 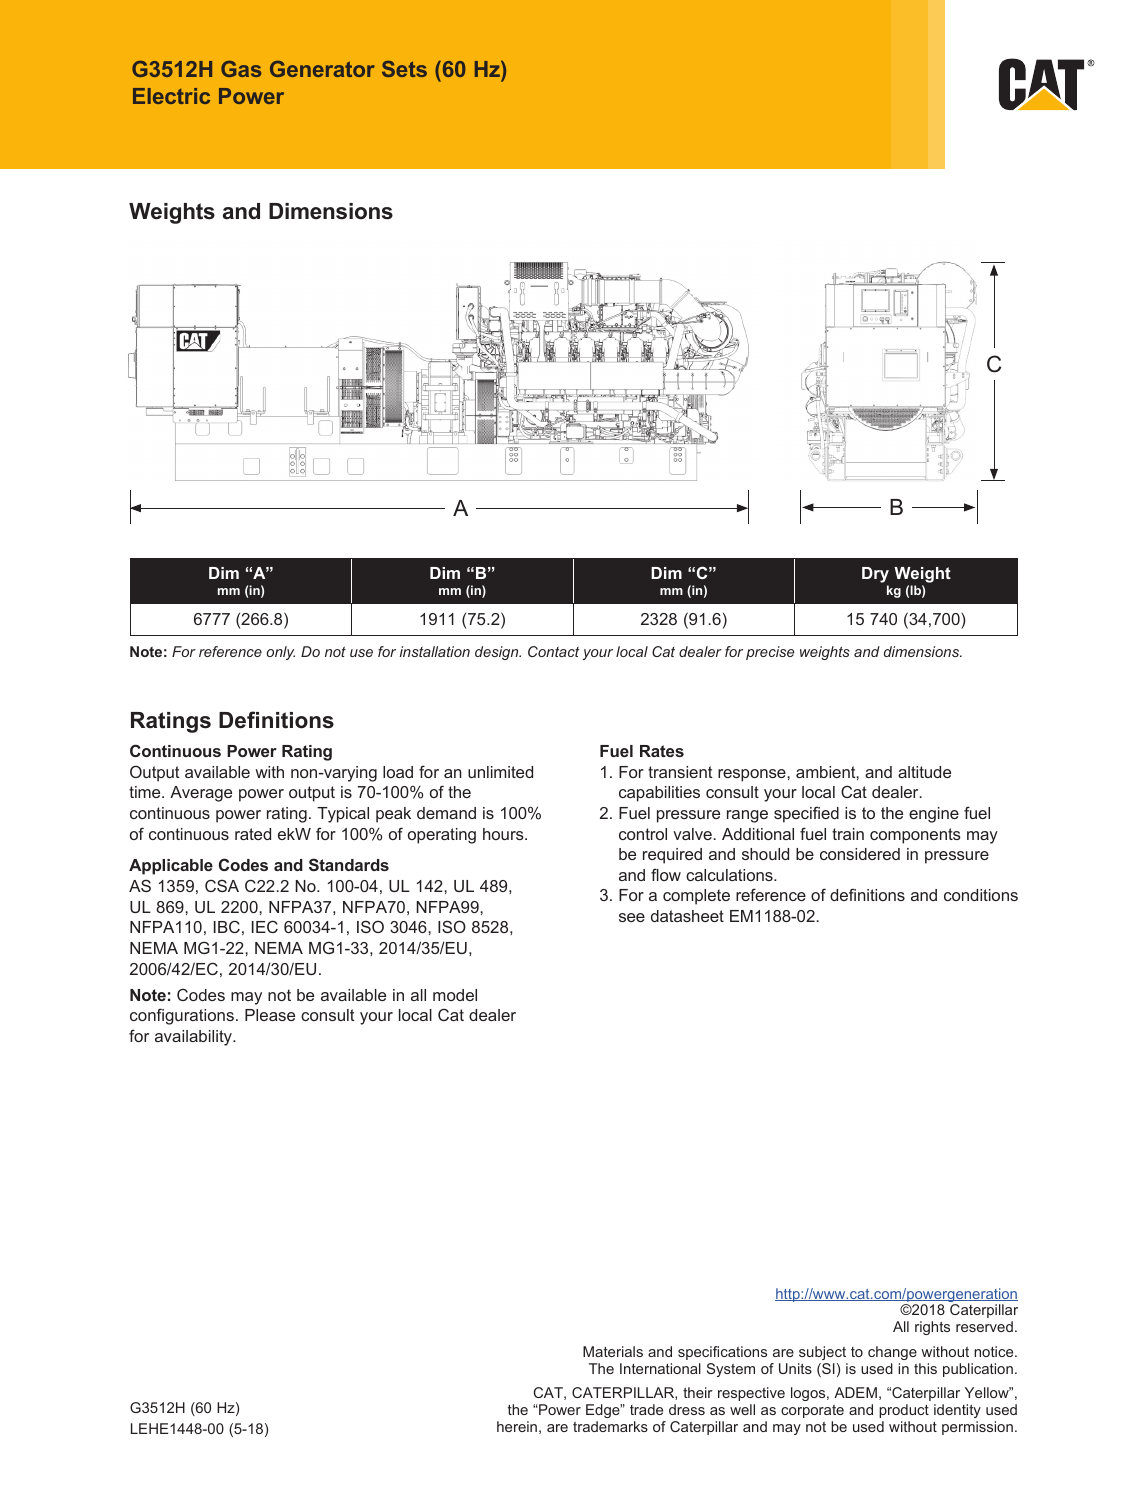 What do you see at coordinates (280, 653) in the document?
I see `only` at bounding box center [280, 653].
